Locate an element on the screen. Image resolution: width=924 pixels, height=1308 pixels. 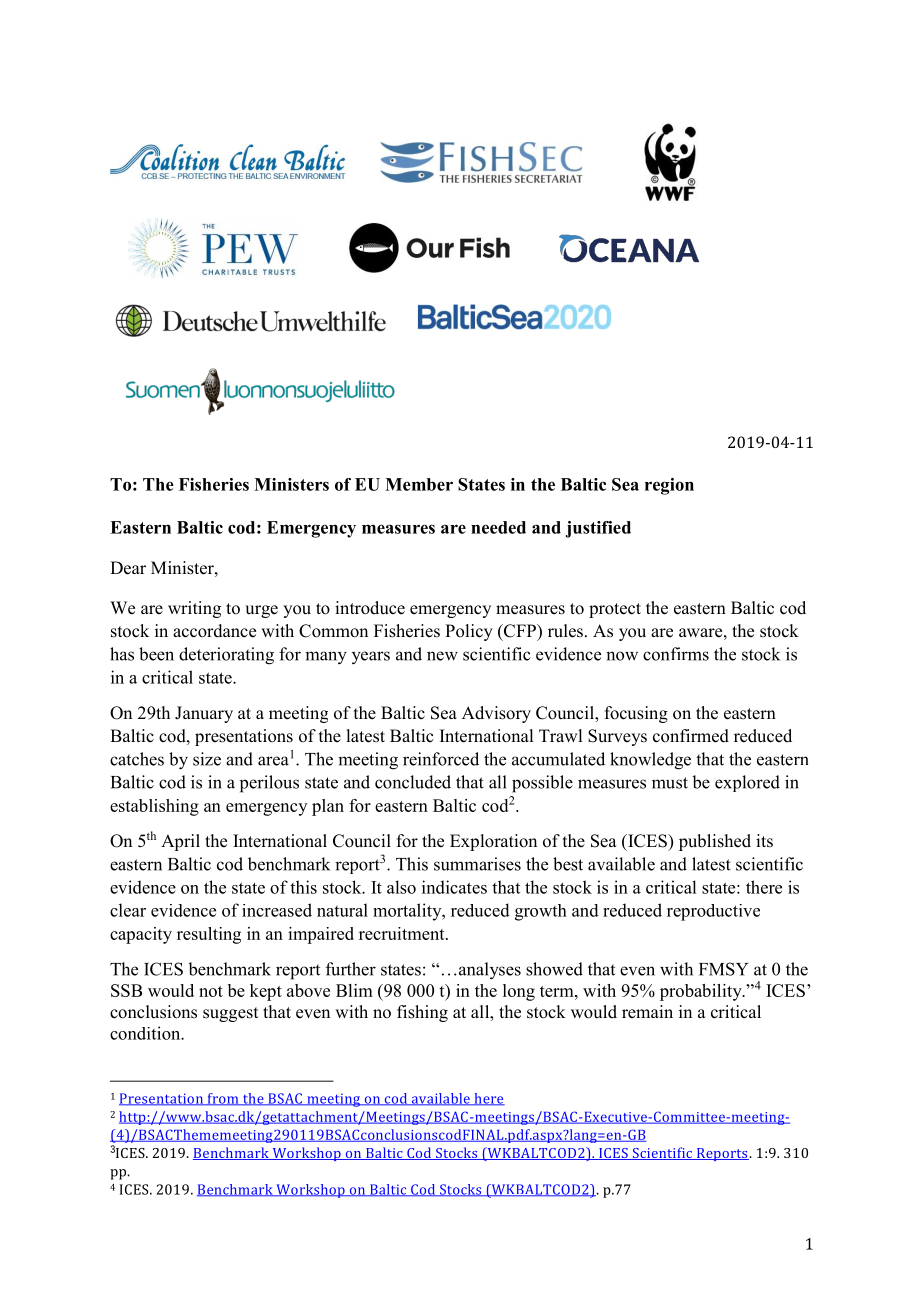
Member is located at coordinates (419, 484).
